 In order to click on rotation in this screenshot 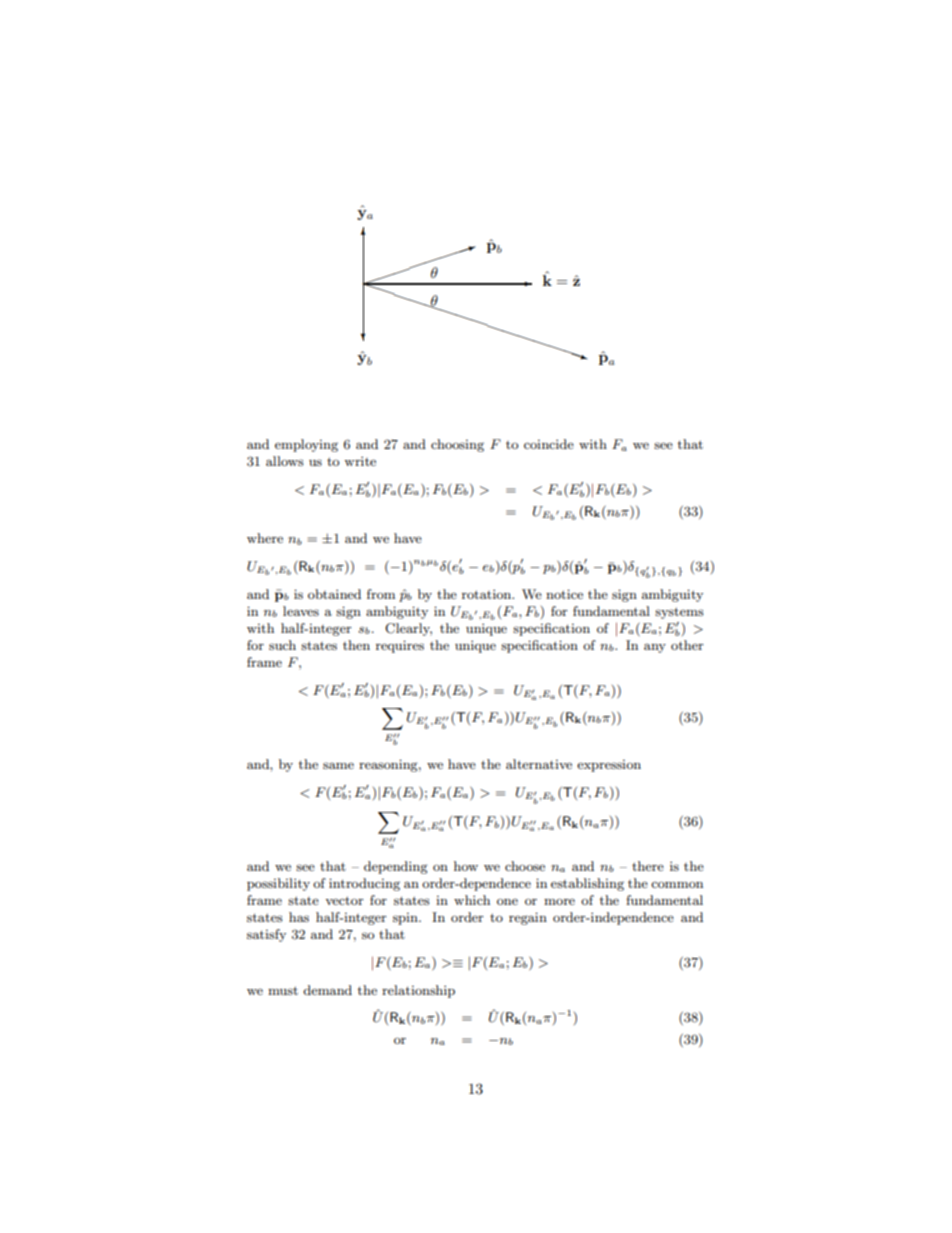, I will do `click(488, 594)`.
